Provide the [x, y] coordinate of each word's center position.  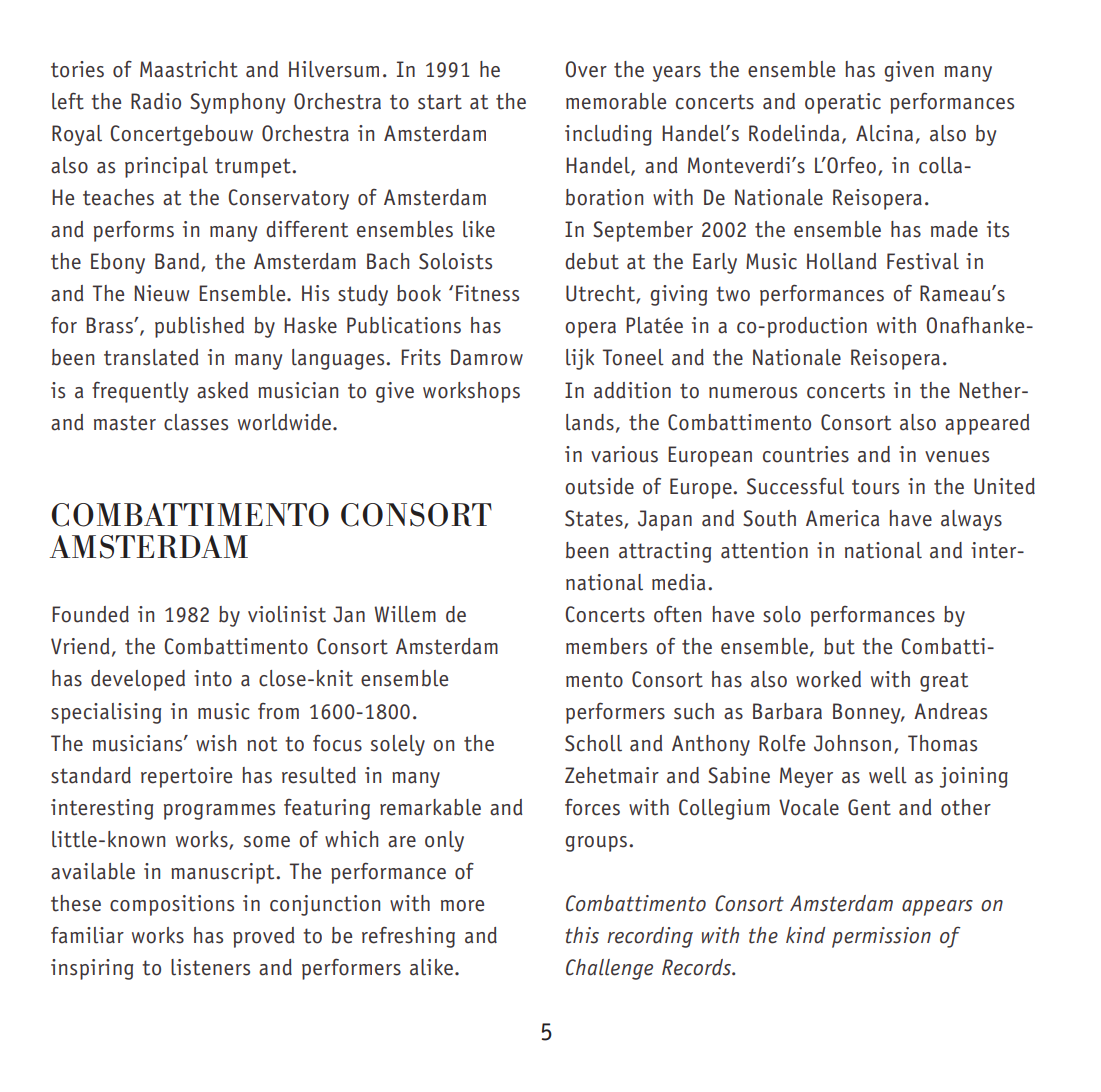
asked [222, 390]
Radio [156, 101]
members [606, 646]
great [944, 682]
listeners [210, 967]
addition [632, 390]
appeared [987, 424]
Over [586, 69]
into [213, 678]
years [676, 74]
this [582, 935]
